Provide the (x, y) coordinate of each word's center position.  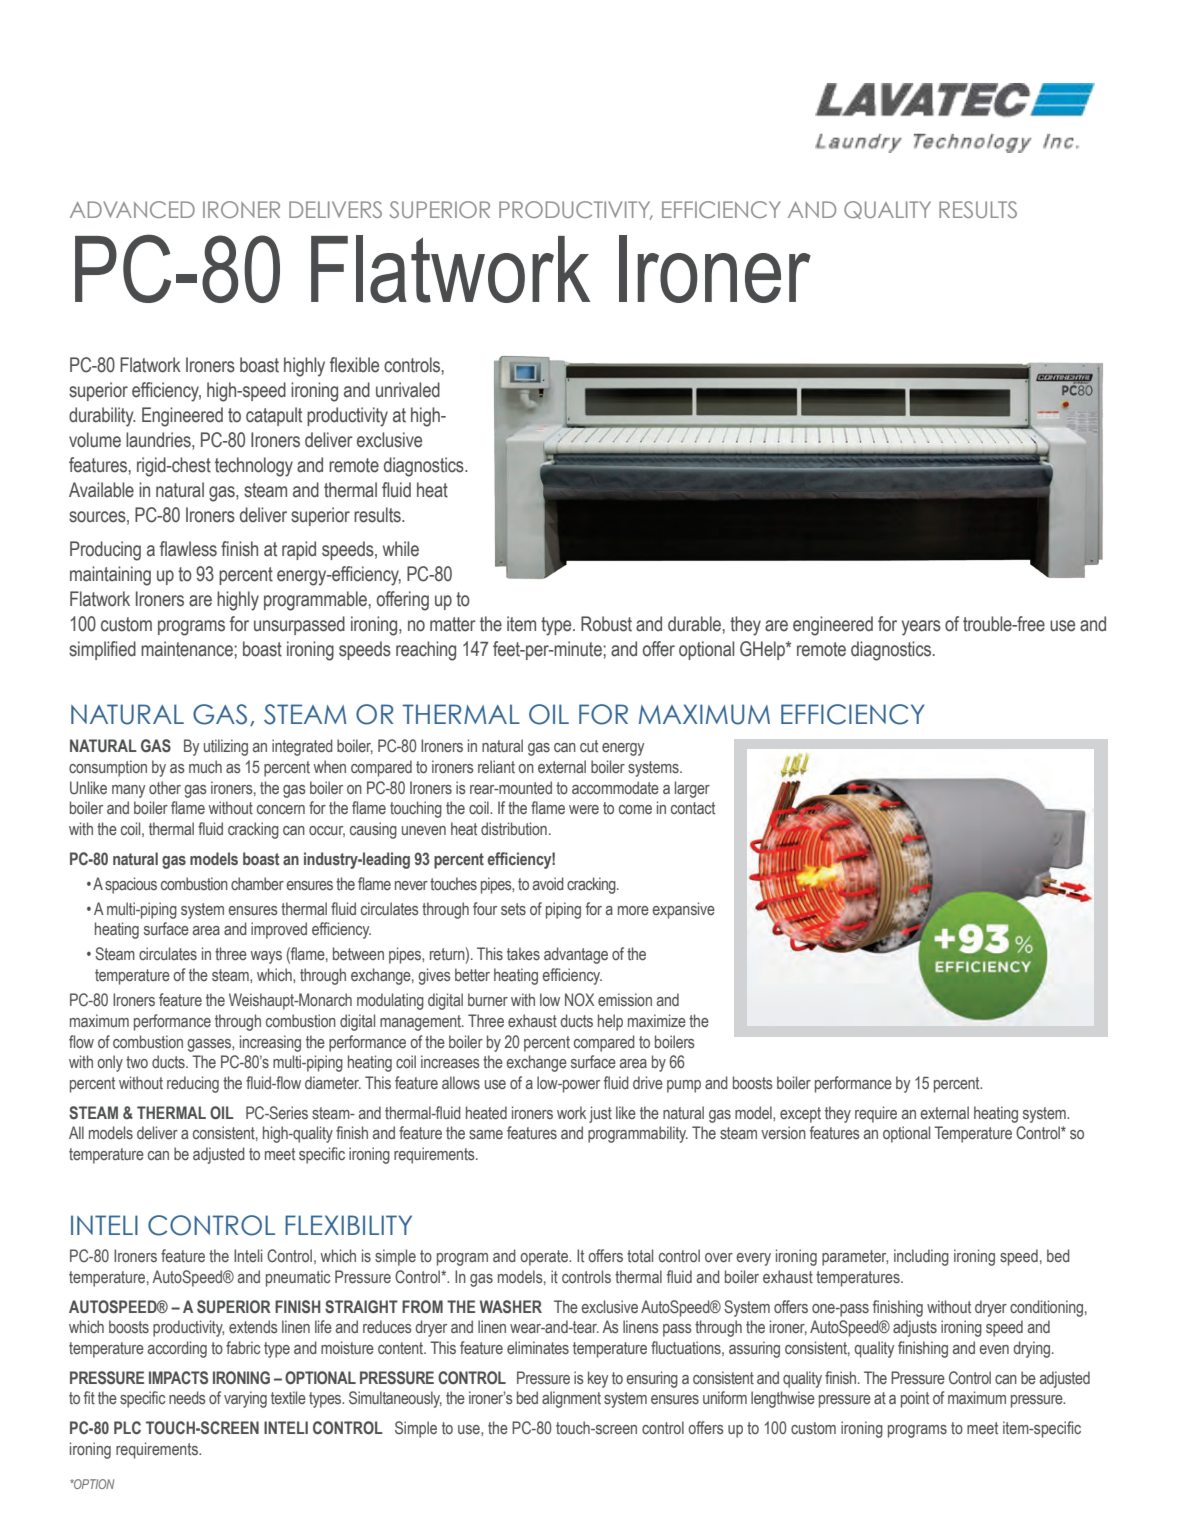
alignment (571, 1399)
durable (694, 624)
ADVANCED (132, 209)
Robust (606, 624)
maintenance (187, 649)
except (800, 1115)
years (921, 628)
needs (187, 1397)
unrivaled (408, 390)
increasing (270, 1043)
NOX (579, 999)
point (915, 1399)
